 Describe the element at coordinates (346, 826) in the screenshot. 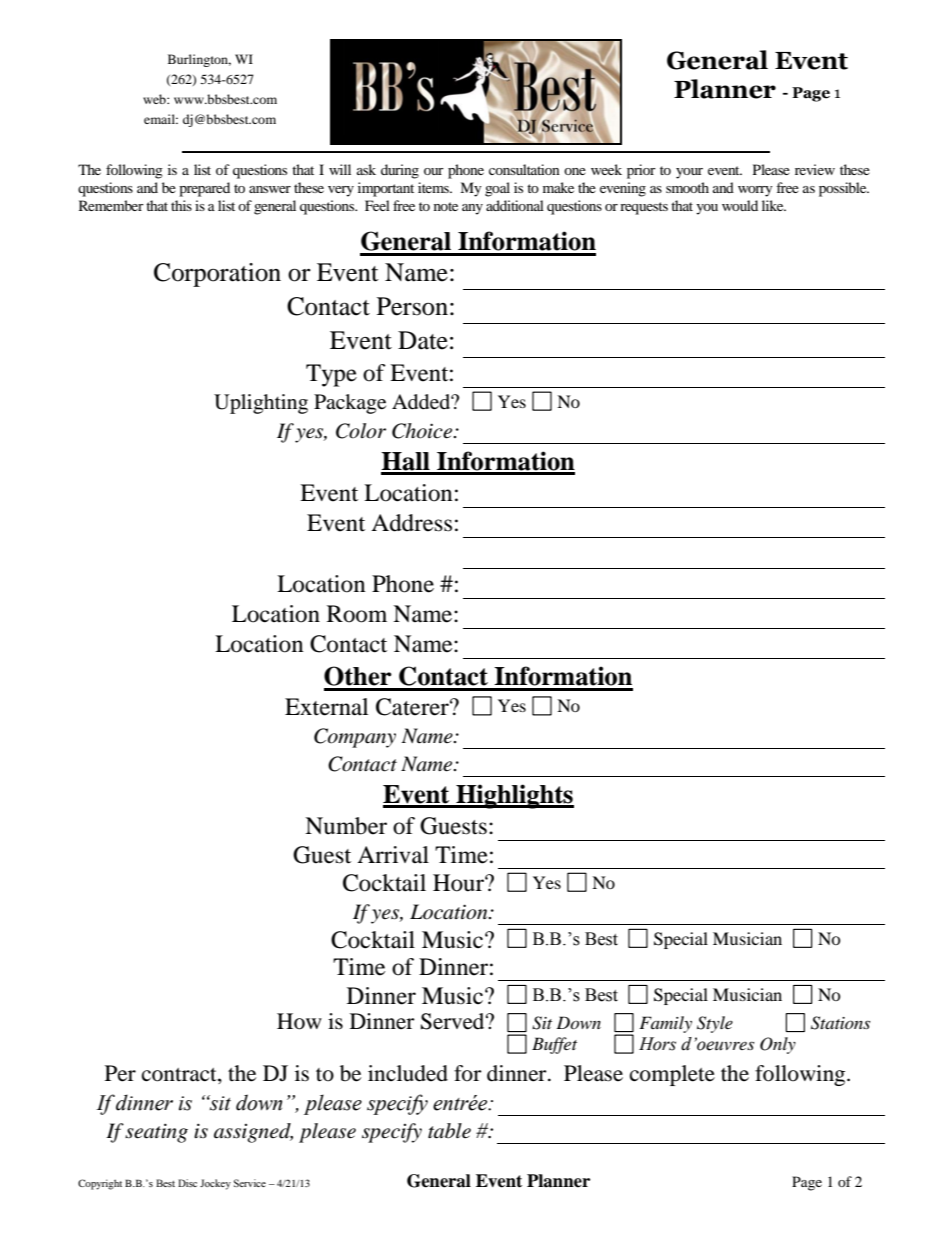

I see `Number` at that location.
